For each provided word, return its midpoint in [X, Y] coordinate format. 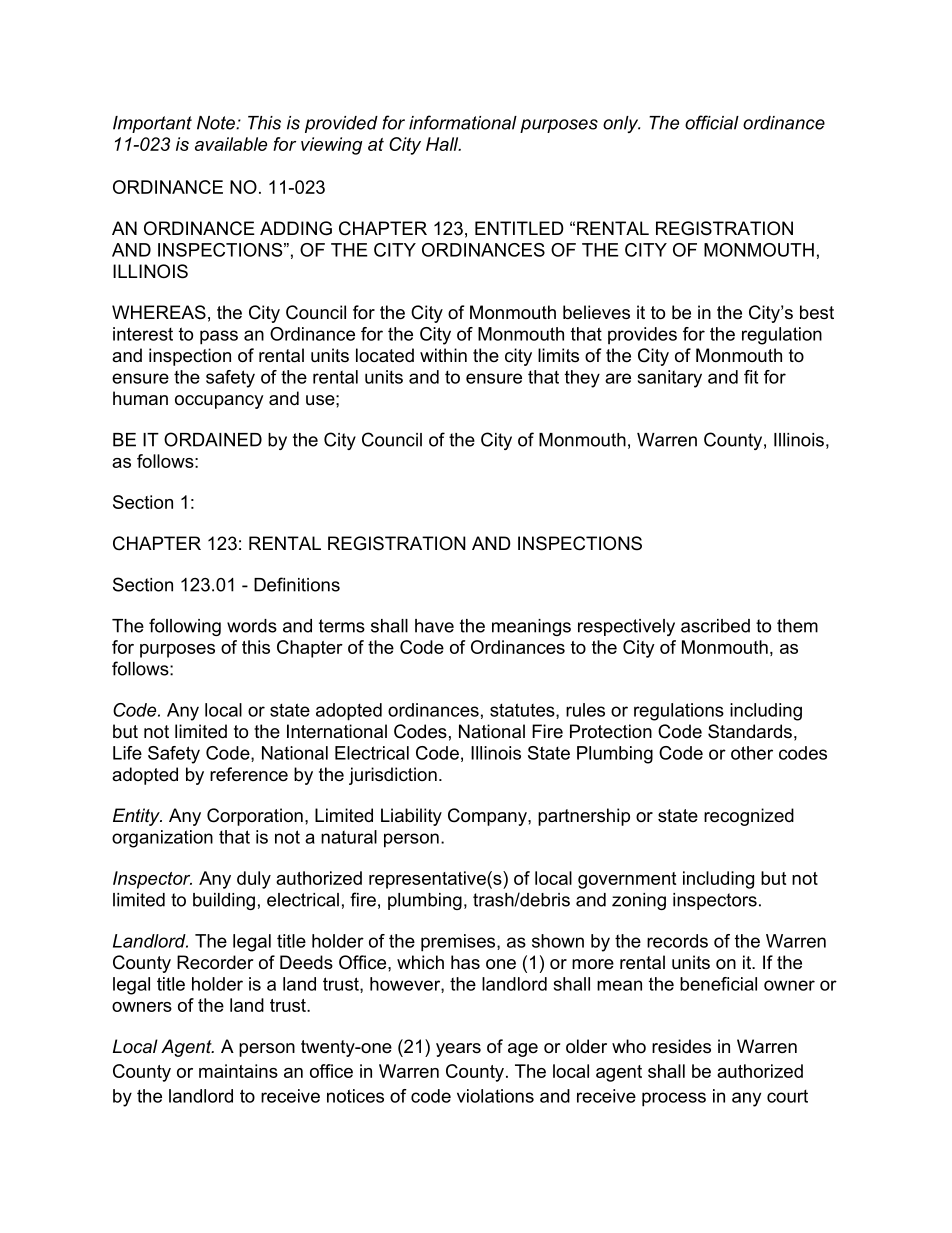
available [231, 144]
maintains [238, 1071]
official [712, 122]
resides [681, 1046]
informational [463, 122]
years [458, 1050]
